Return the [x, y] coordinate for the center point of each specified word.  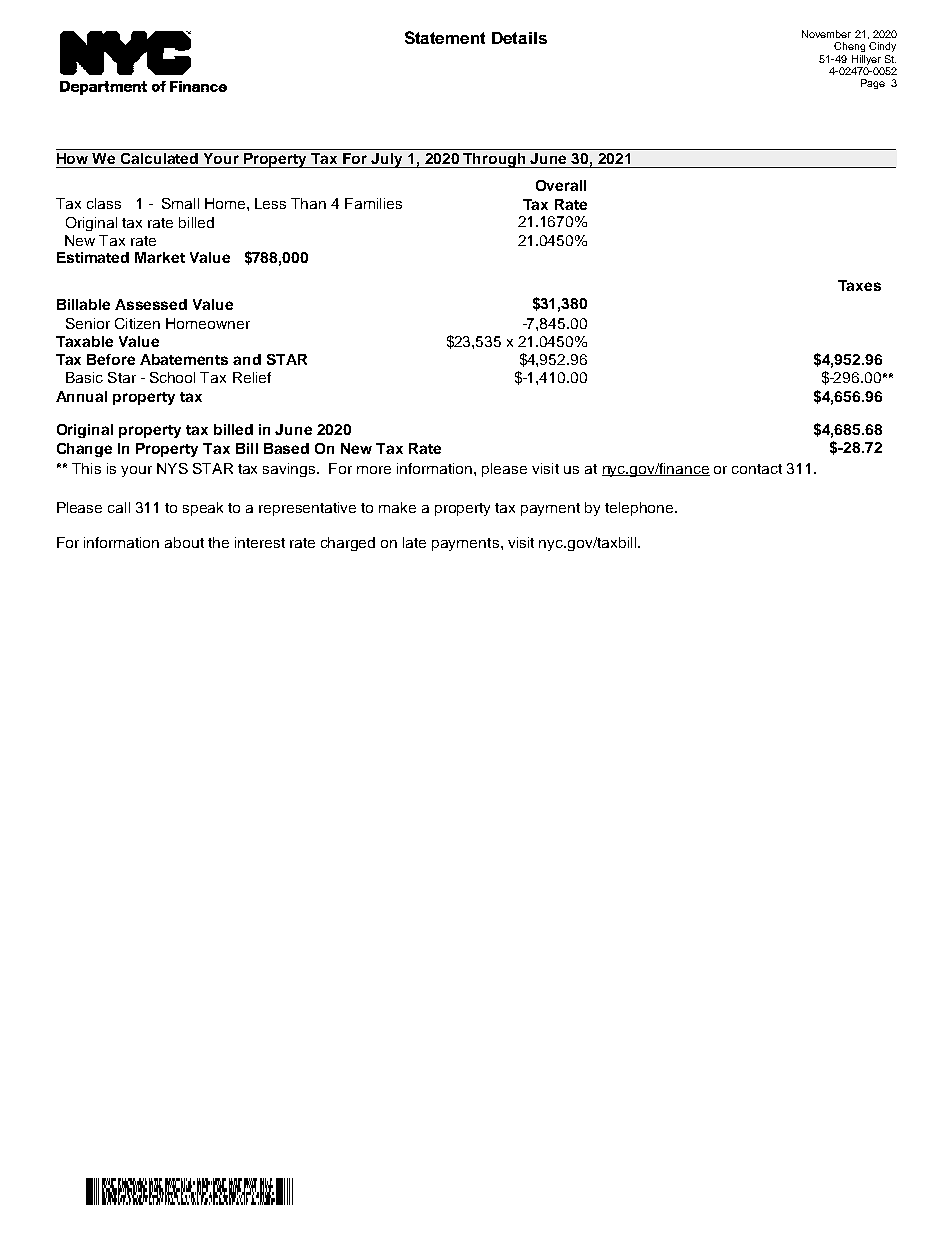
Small [180, 203]
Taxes [859, 285]
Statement [445, 37]
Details [519, 38]
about [184, 542]
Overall [561, 185]
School [172, 377]
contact [757, 469]
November [826, 34]
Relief [252, 377]
